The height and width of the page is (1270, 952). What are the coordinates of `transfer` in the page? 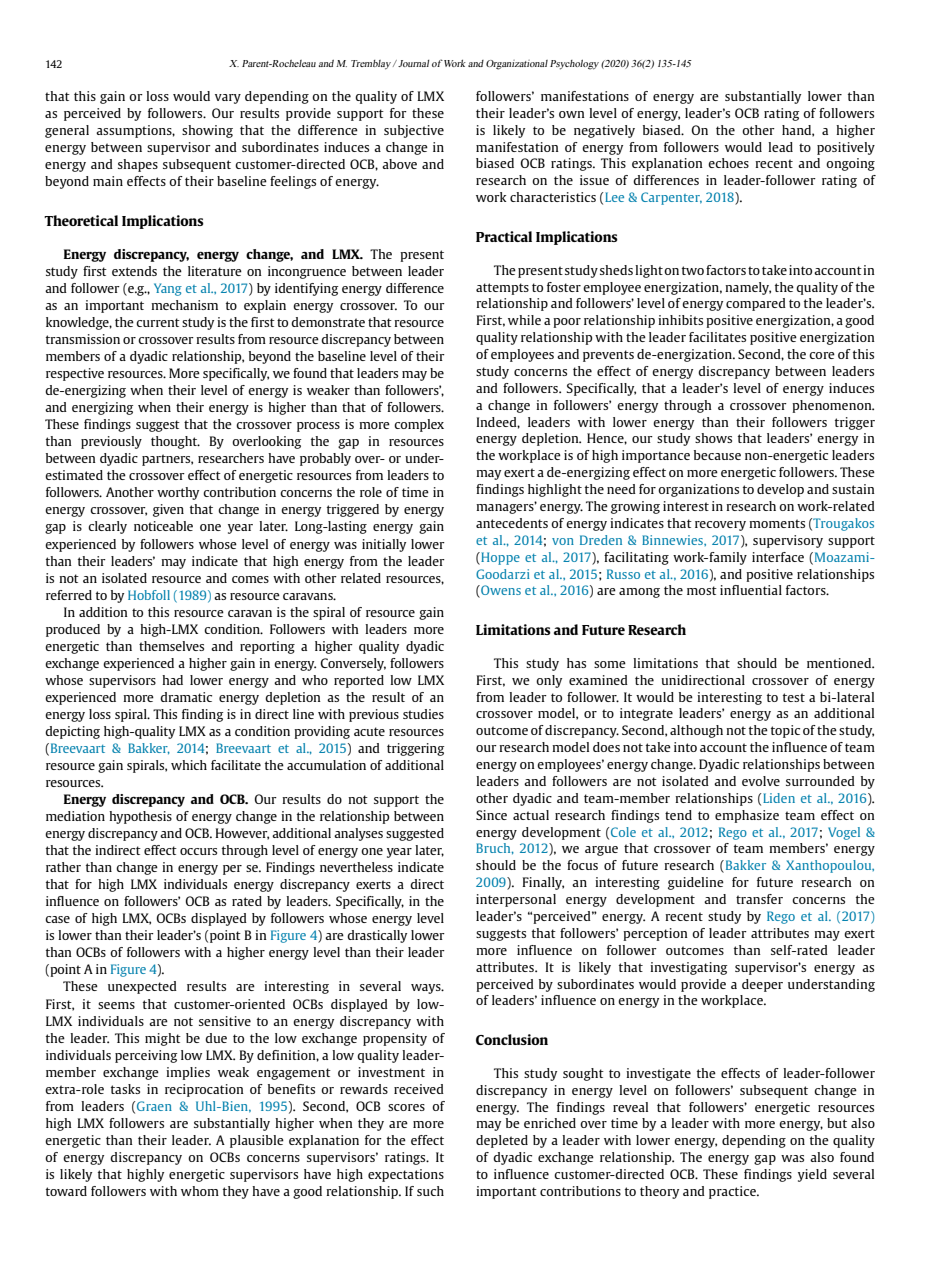 It's located at (759, 899).
